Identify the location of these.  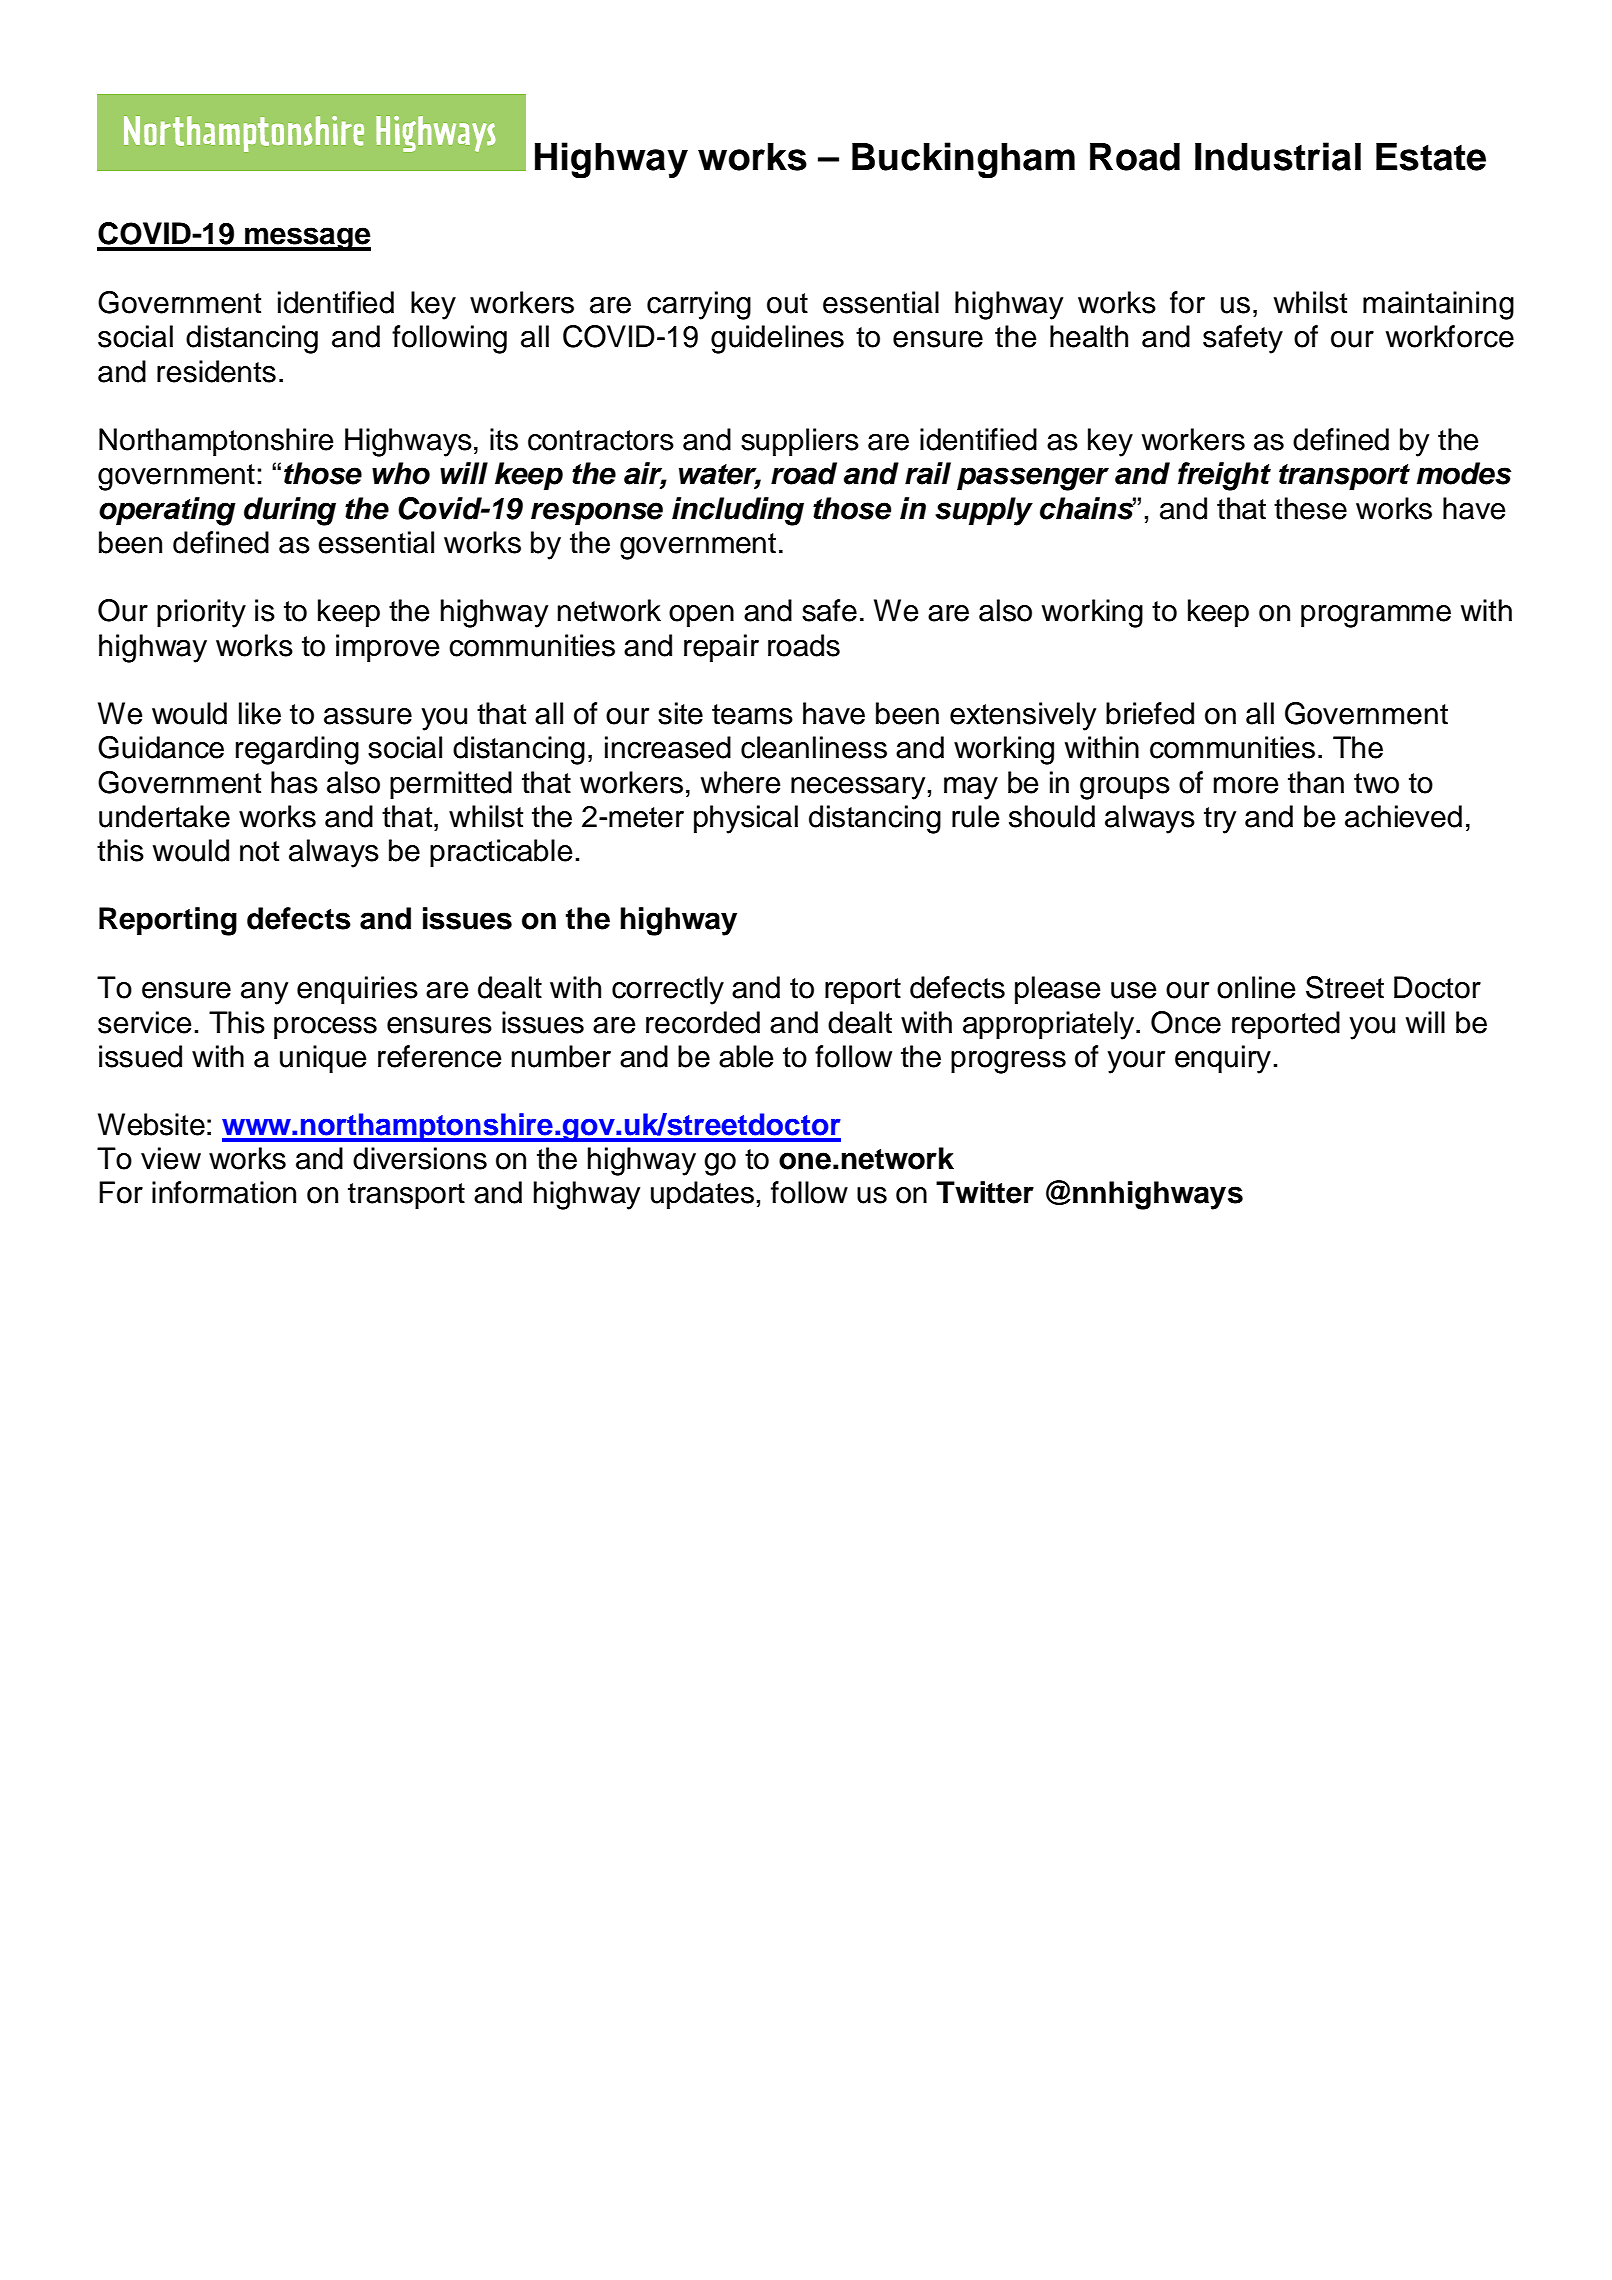
(1310, 508).
